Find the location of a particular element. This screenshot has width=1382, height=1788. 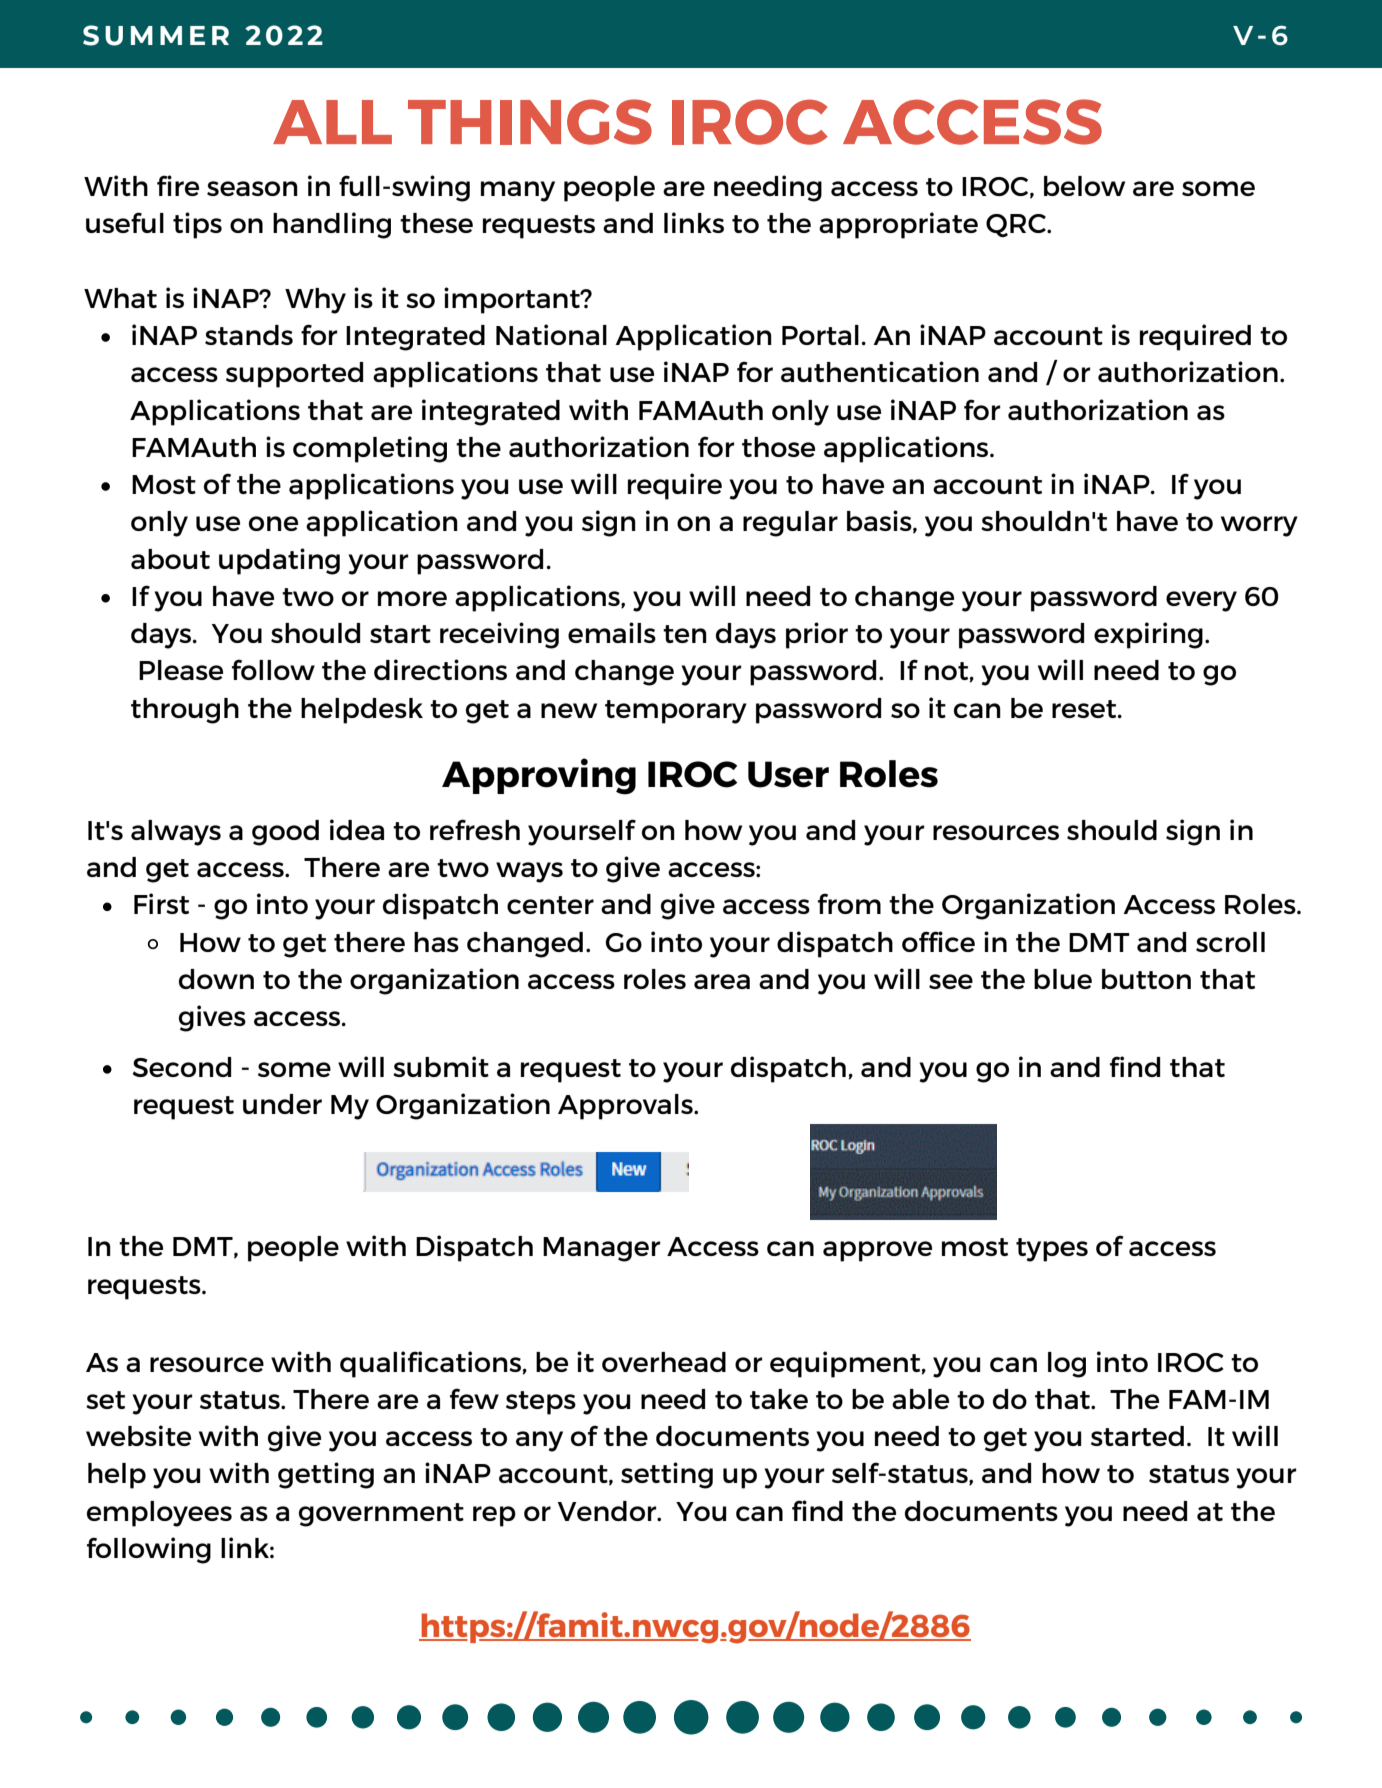

User is located at coordinates (788, 774).
